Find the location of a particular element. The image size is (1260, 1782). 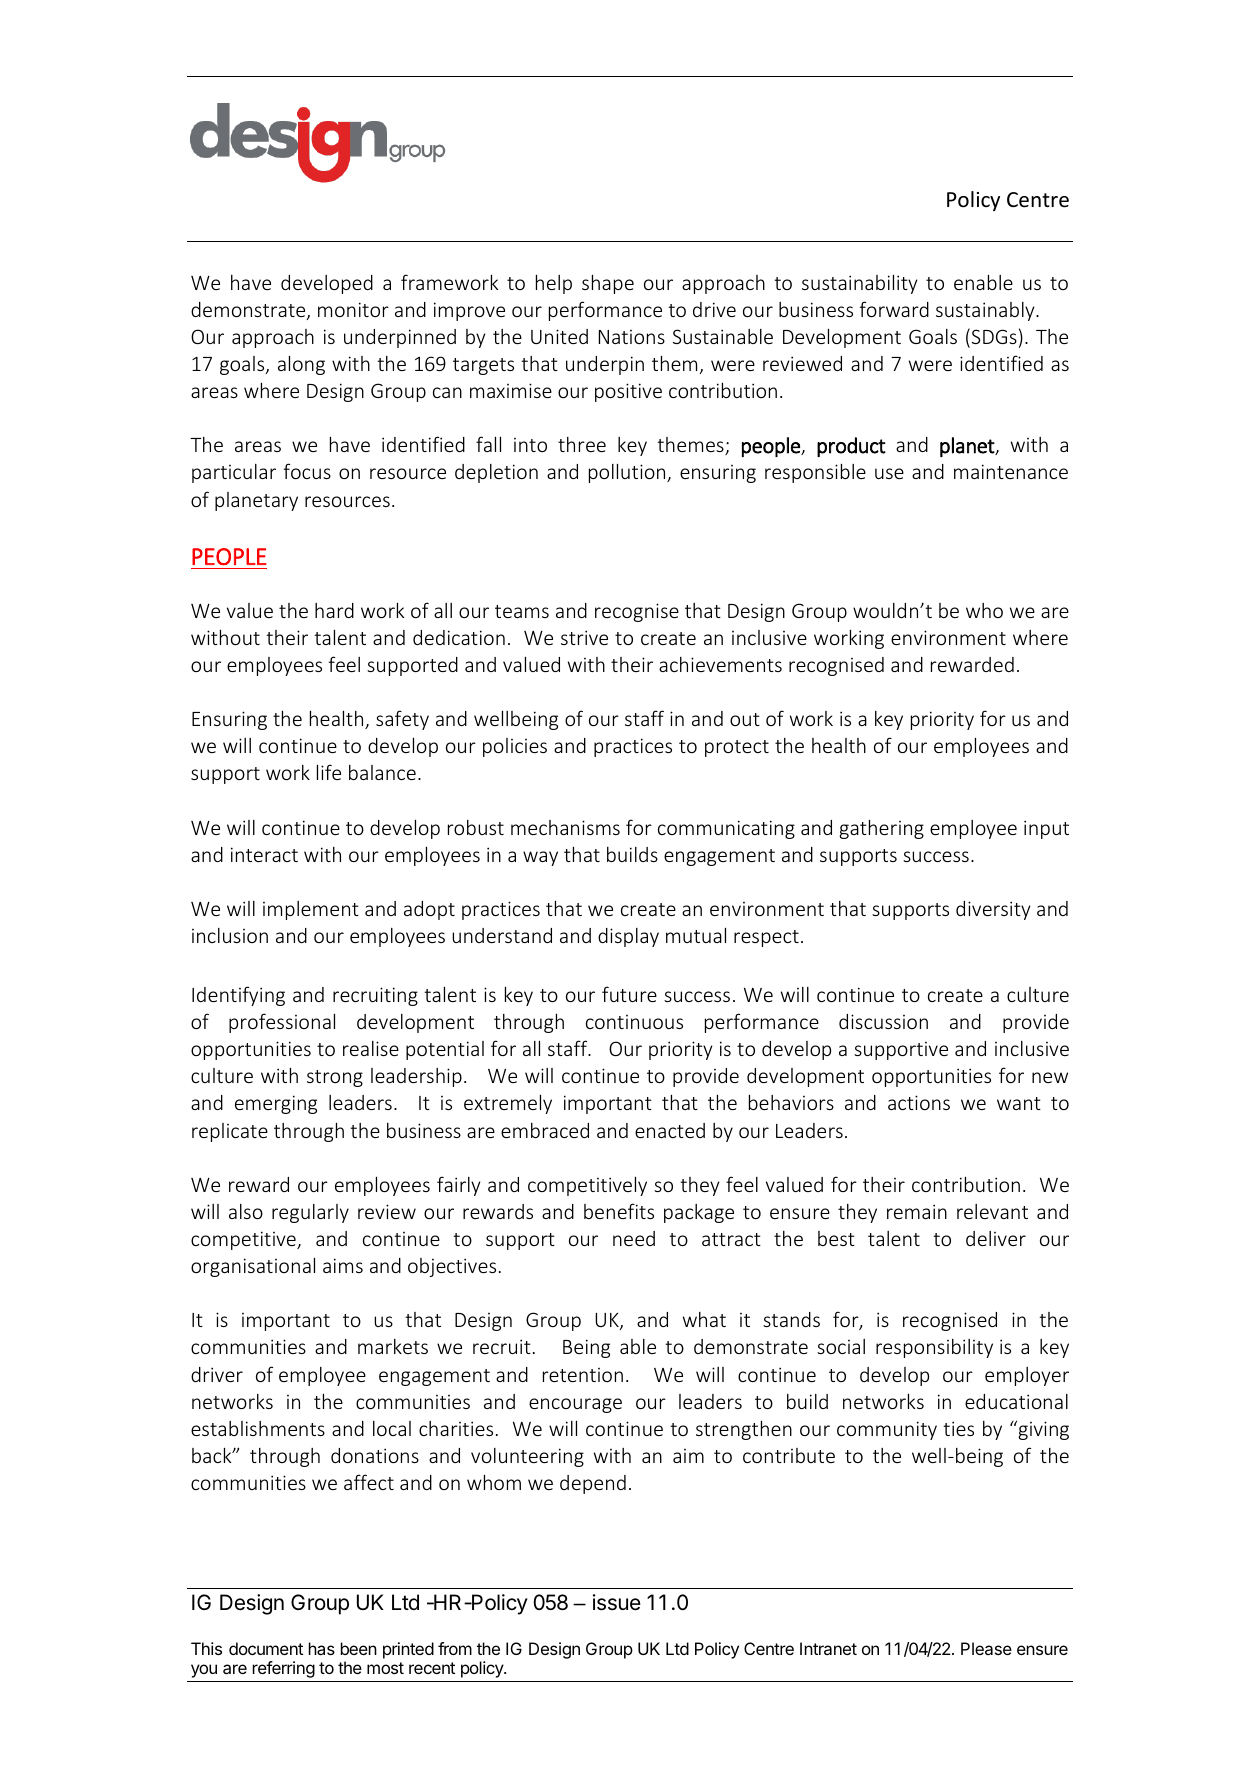

gathering is located at coordinates (881, 829).
